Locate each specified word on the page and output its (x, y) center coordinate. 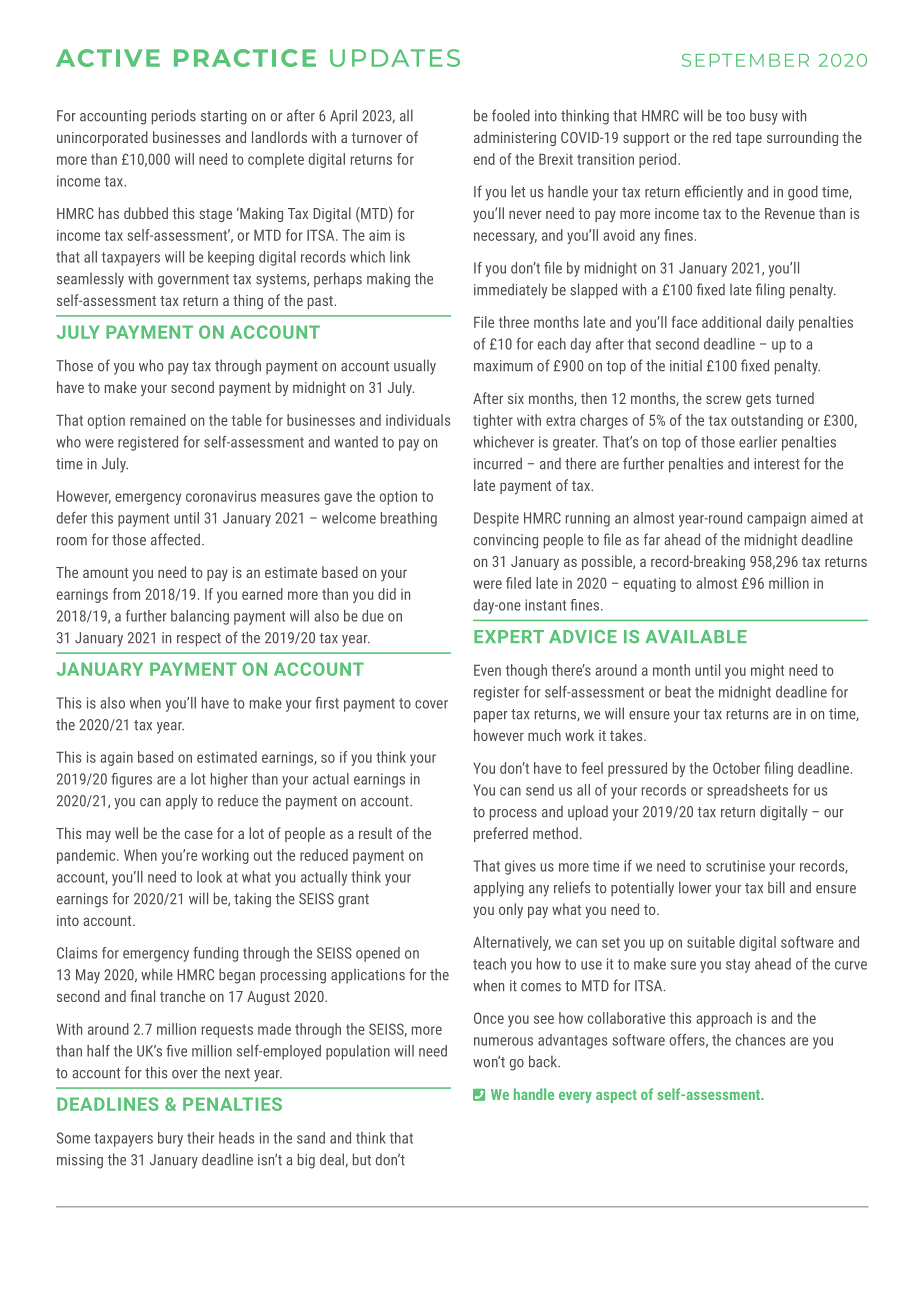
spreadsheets (747, 791)
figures (131, 780)
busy (764, 117)
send (540, 790)
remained (158, 420)
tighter (493, 421)
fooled (511, 115)
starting (224, 117)
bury (170, 1139)
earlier (758, 442)
